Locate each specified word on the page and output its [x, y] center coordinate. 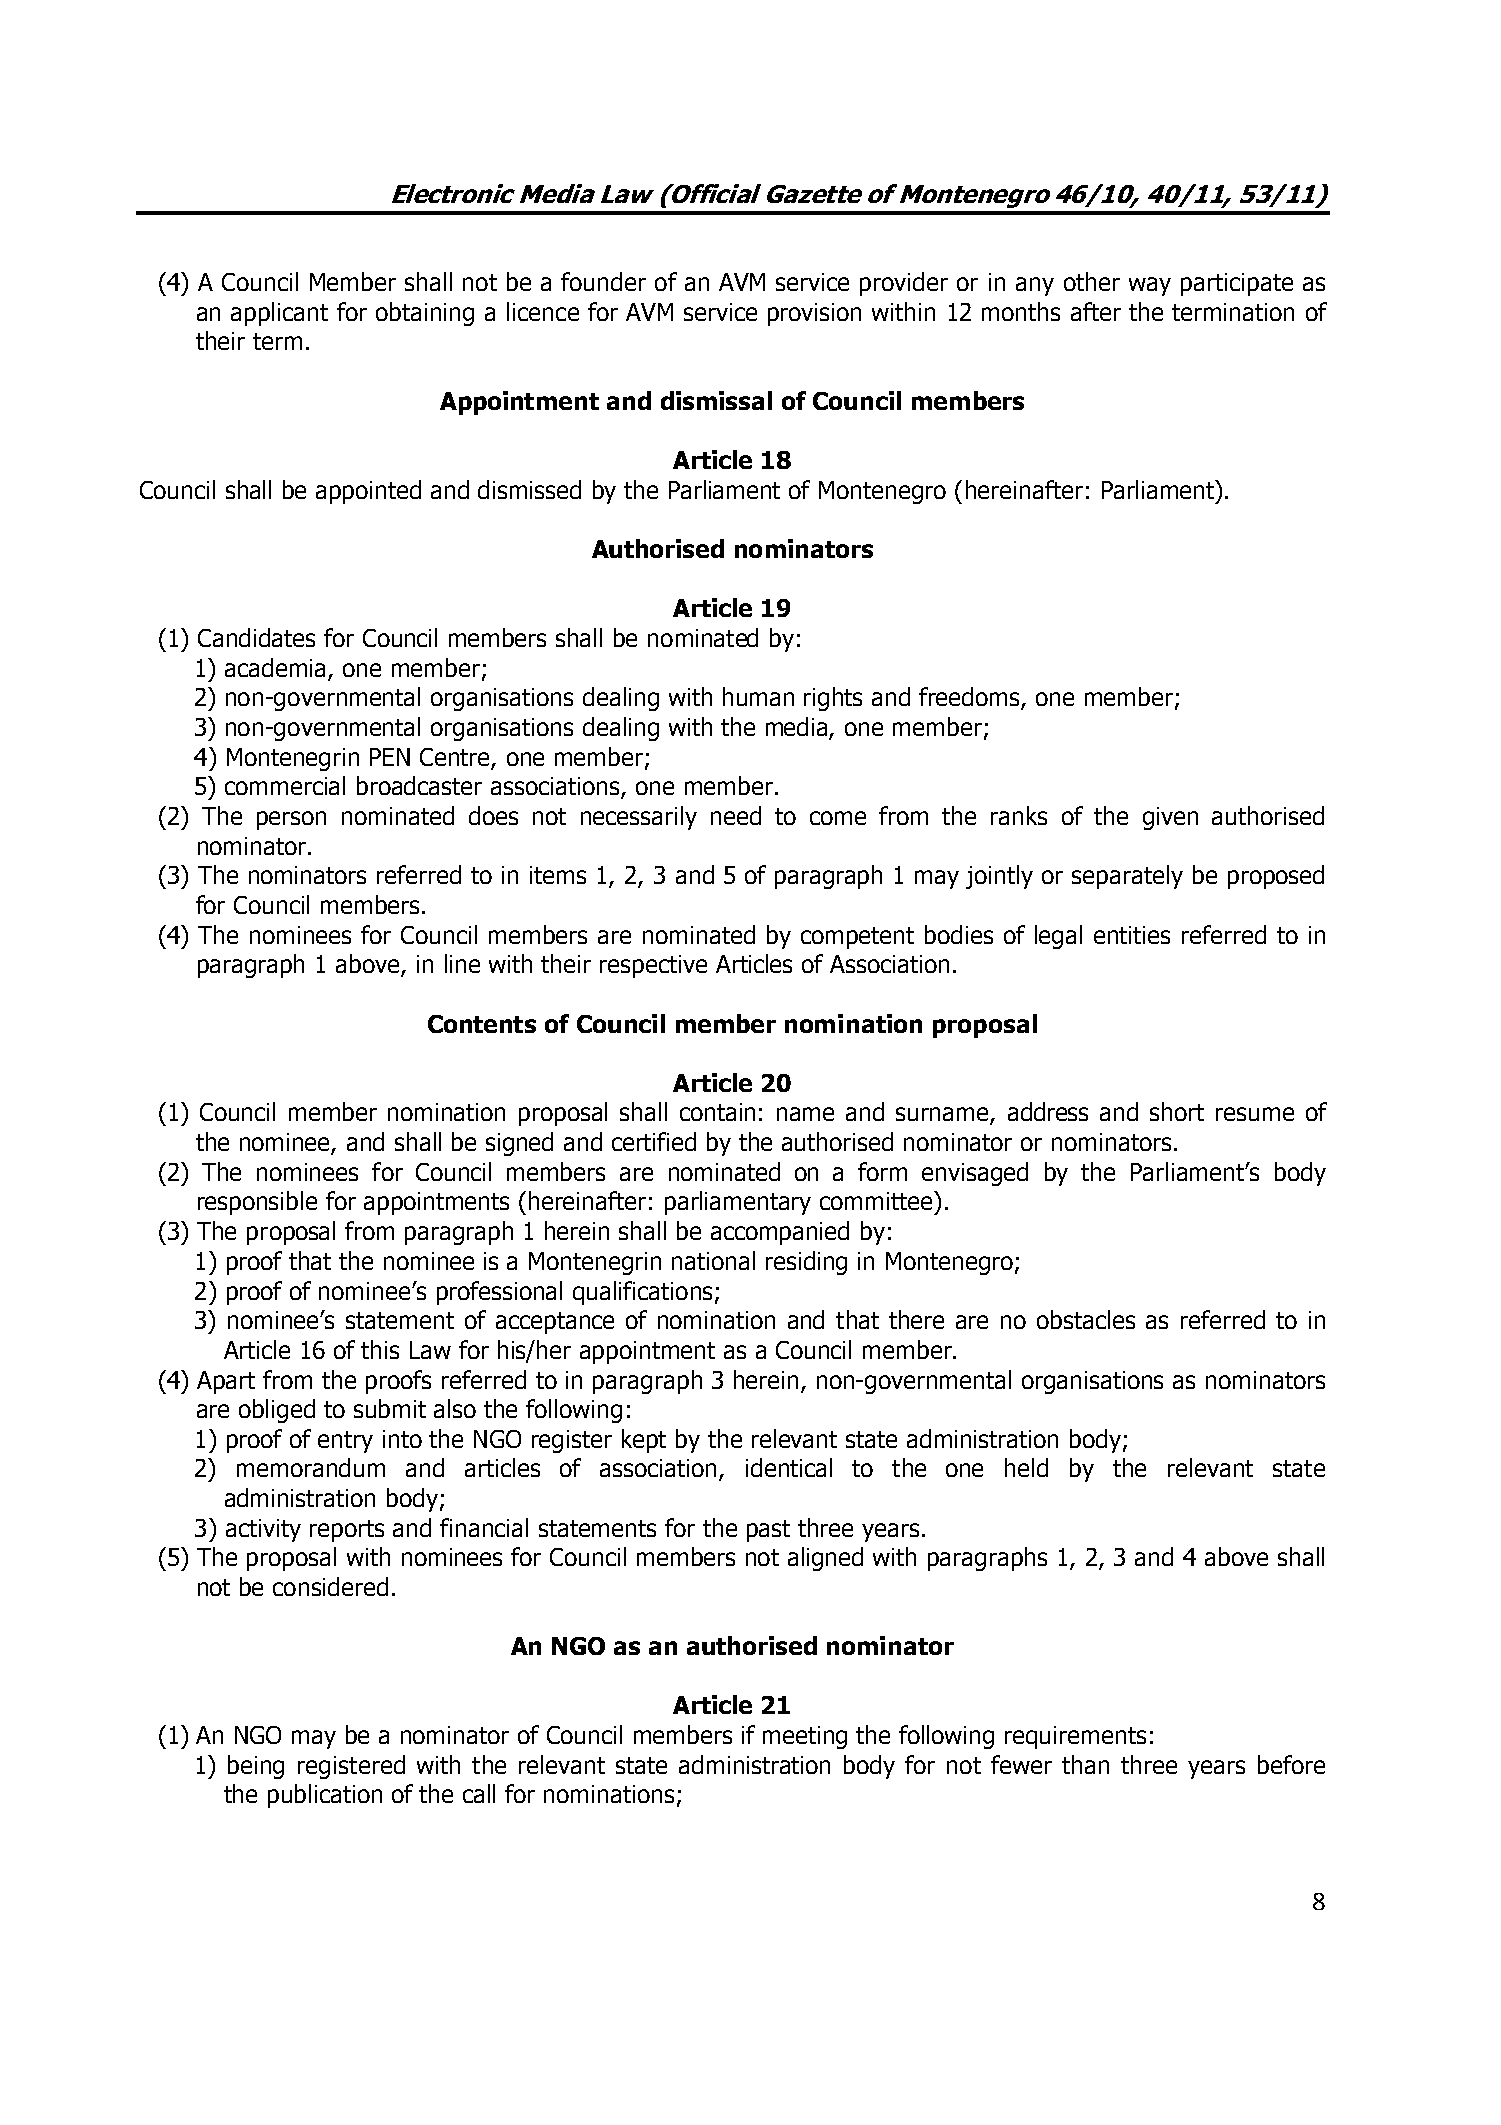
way [1150, 286]
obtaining [425, 314]
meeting [805, 1737]
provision [814, 314]
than [1085, 1764]
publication [325, 1796]
